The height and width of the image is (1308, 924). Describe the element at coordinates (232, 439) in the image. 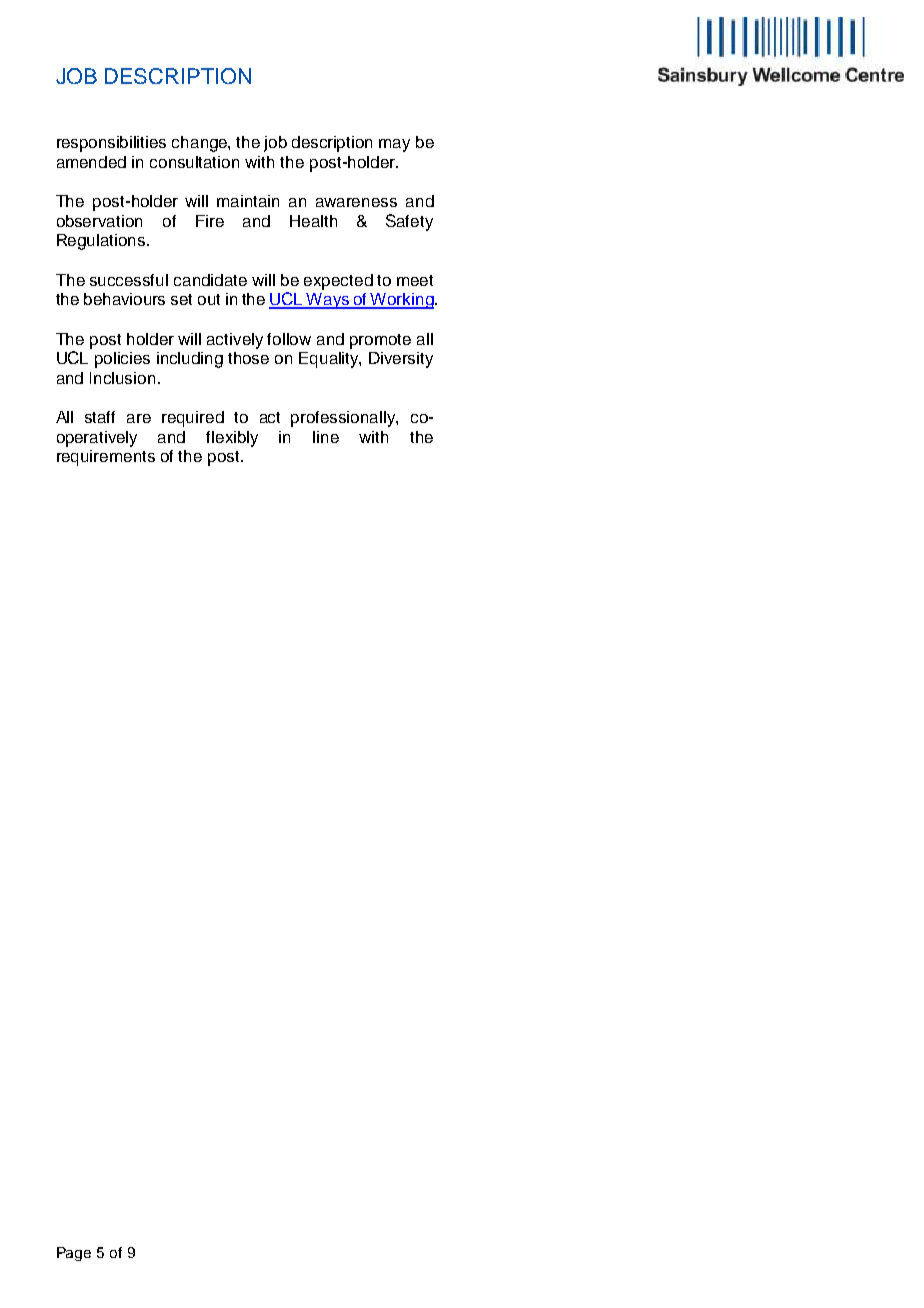

I see `flexibly` at that location.
